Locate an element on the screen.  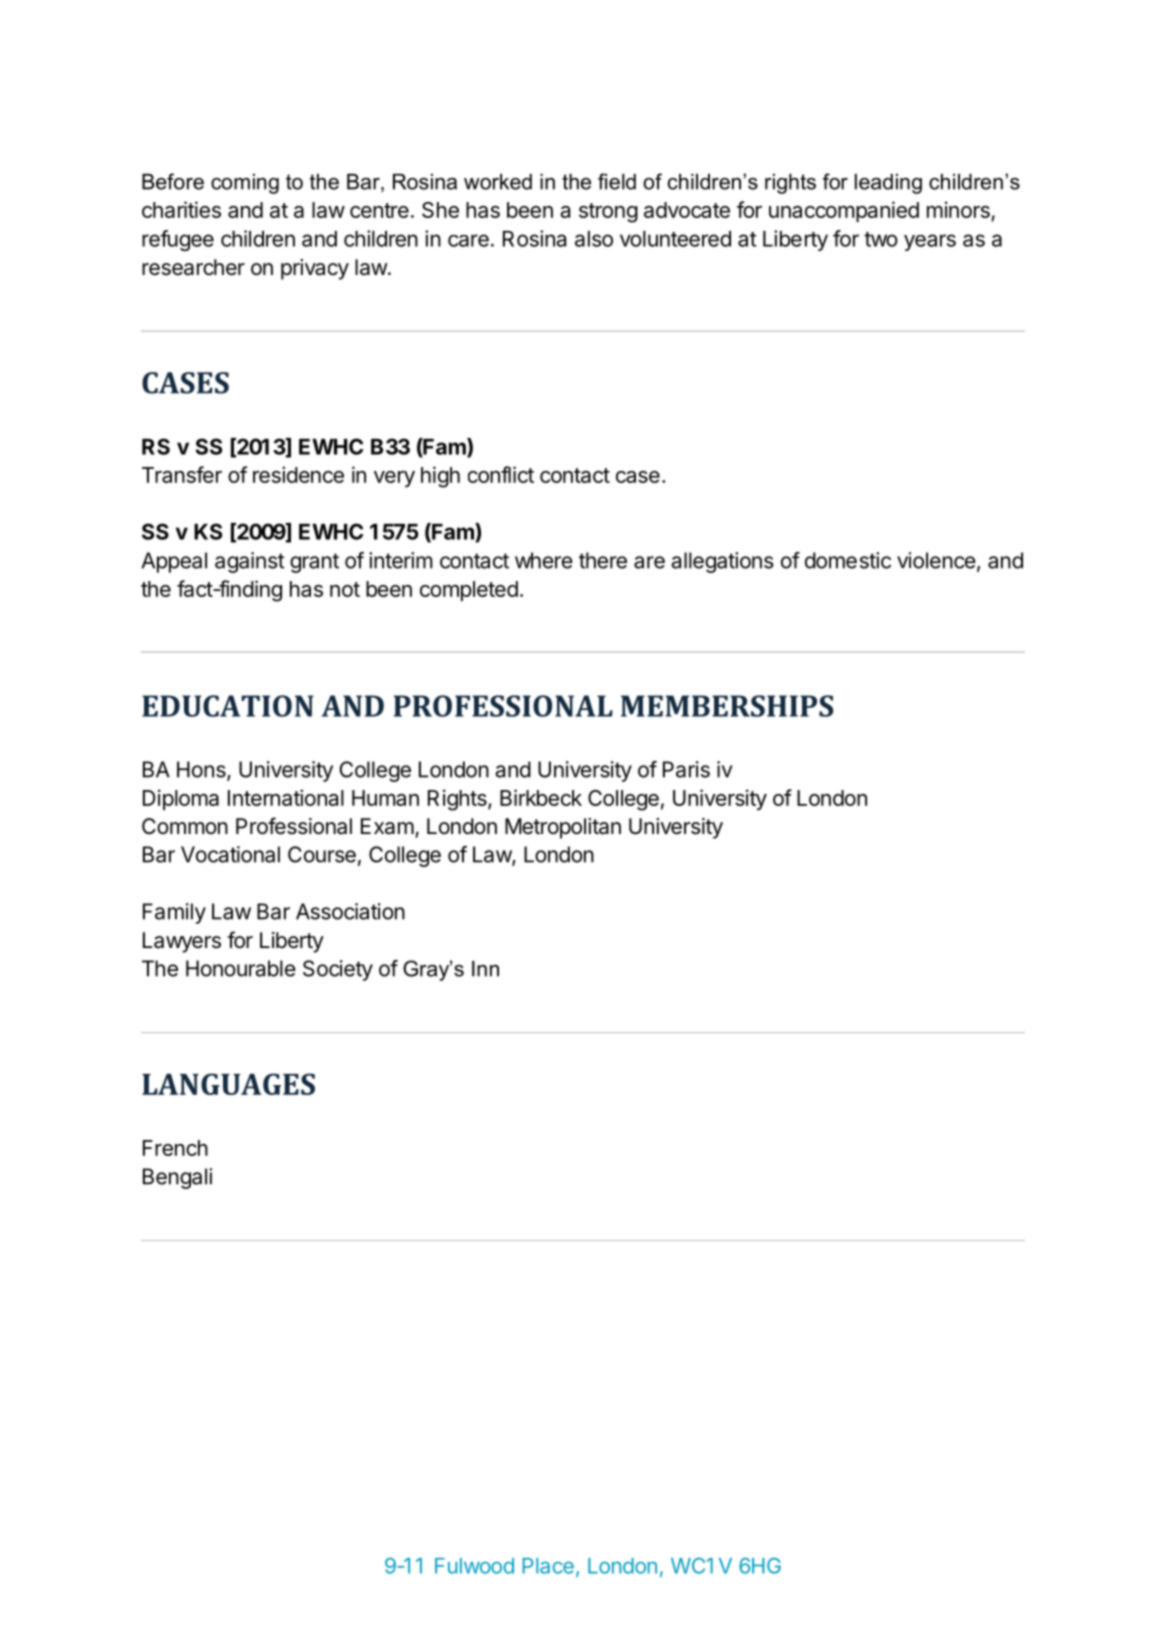
Paris is located at coordinates (686, 769).
